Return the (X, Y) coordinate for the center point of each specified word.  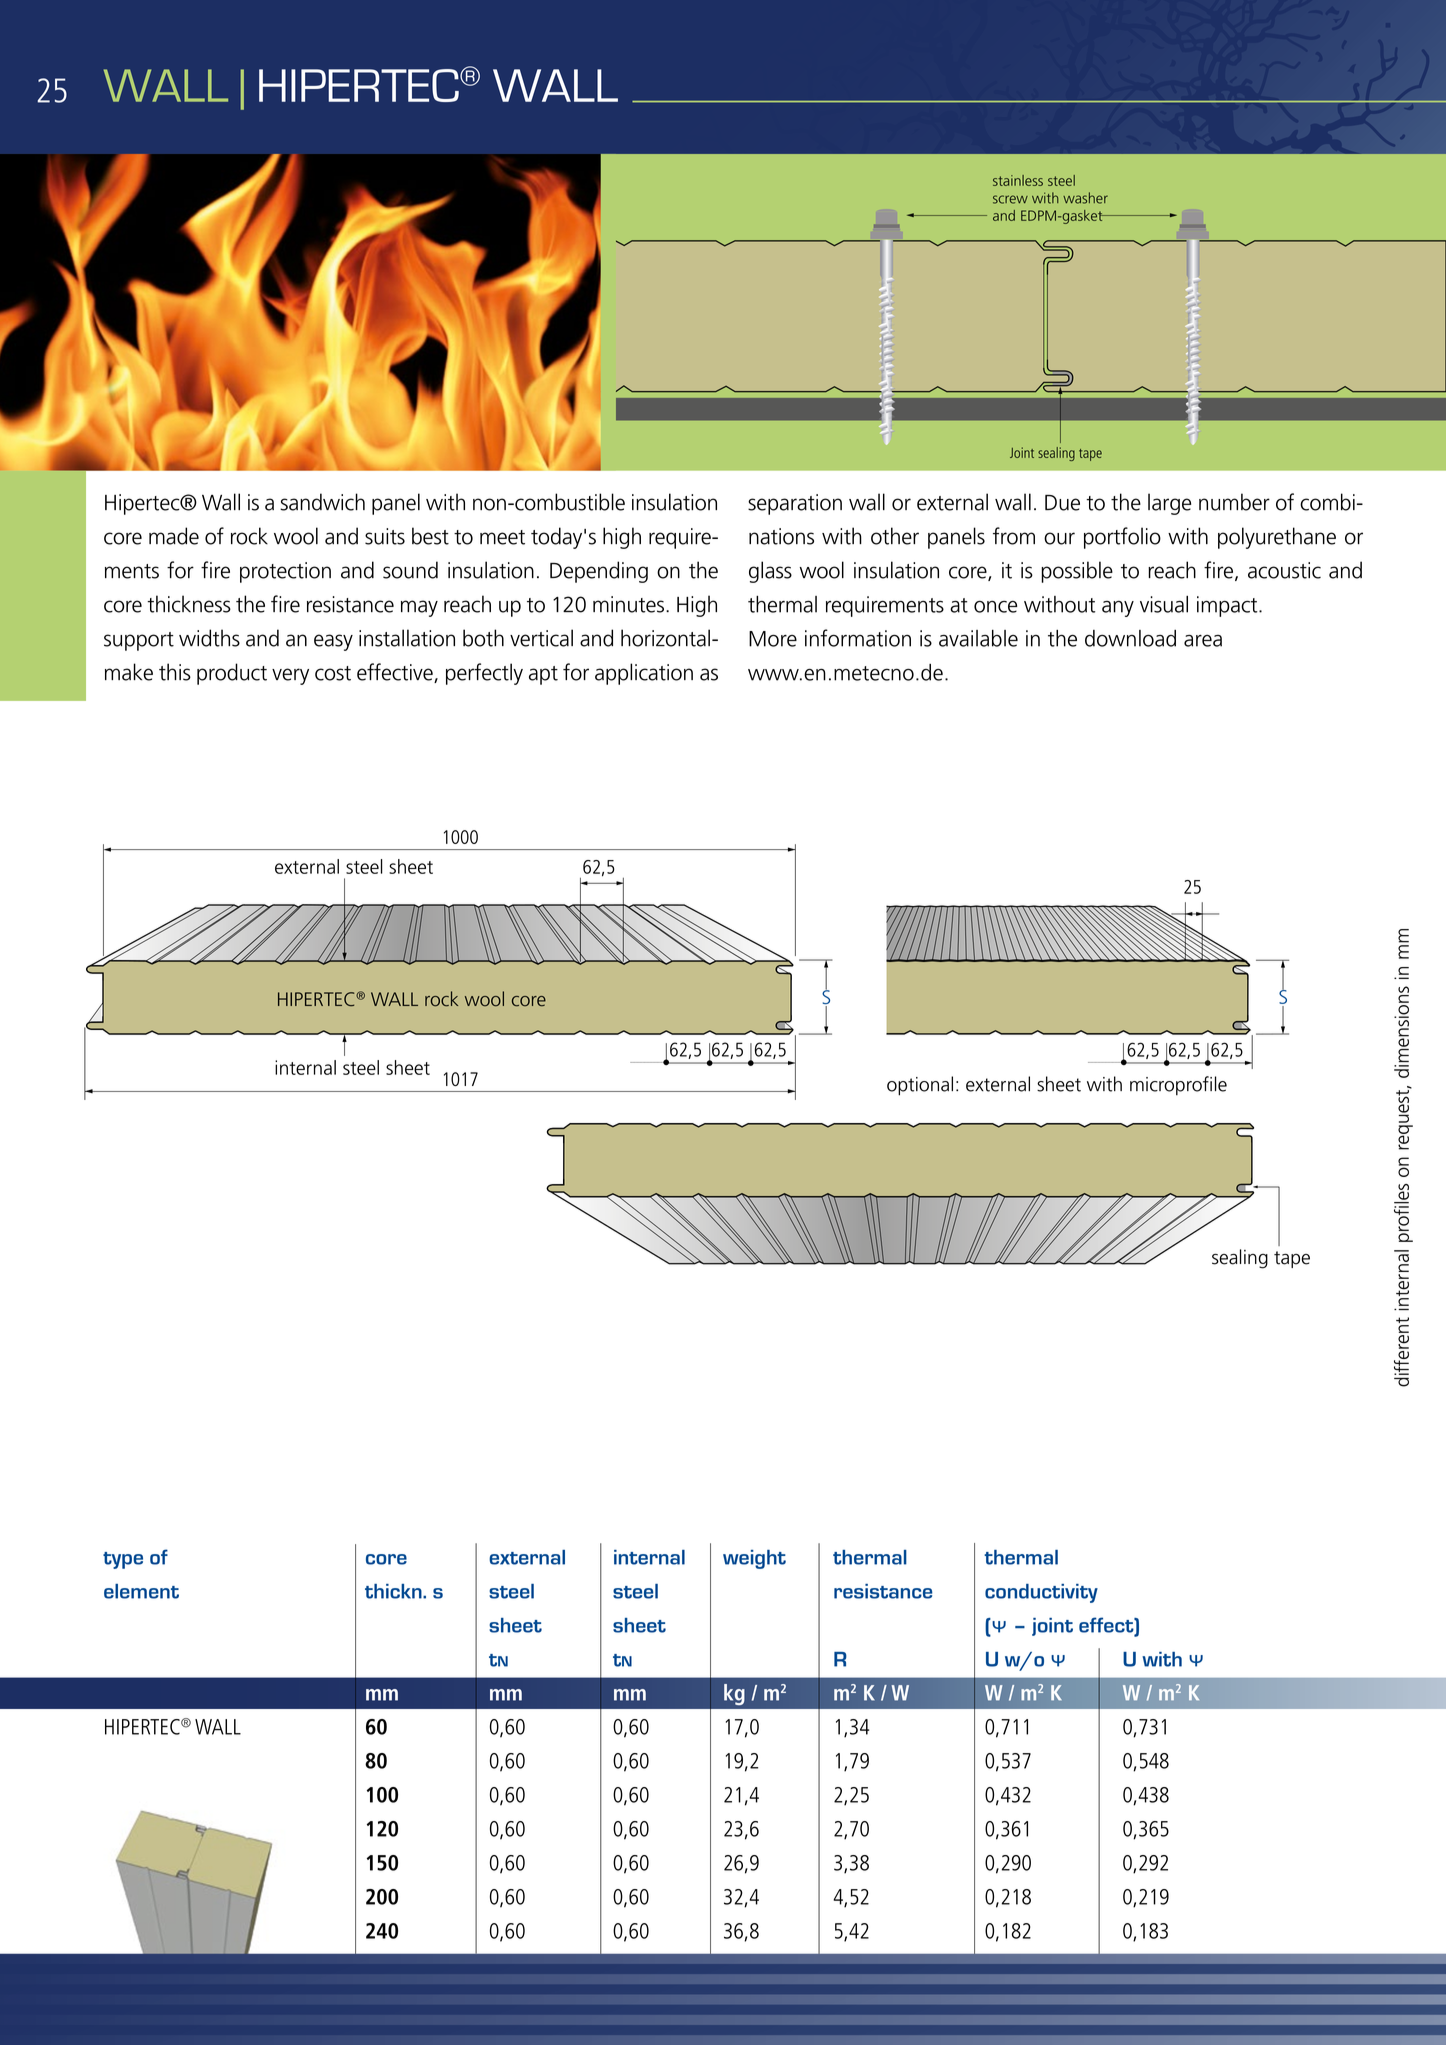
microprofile (1178, 1086)
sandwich (322, 502)
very (290, 676)
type (123, 1560)
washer (1085, 198)
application (644, 674)
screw (1010, 199)
